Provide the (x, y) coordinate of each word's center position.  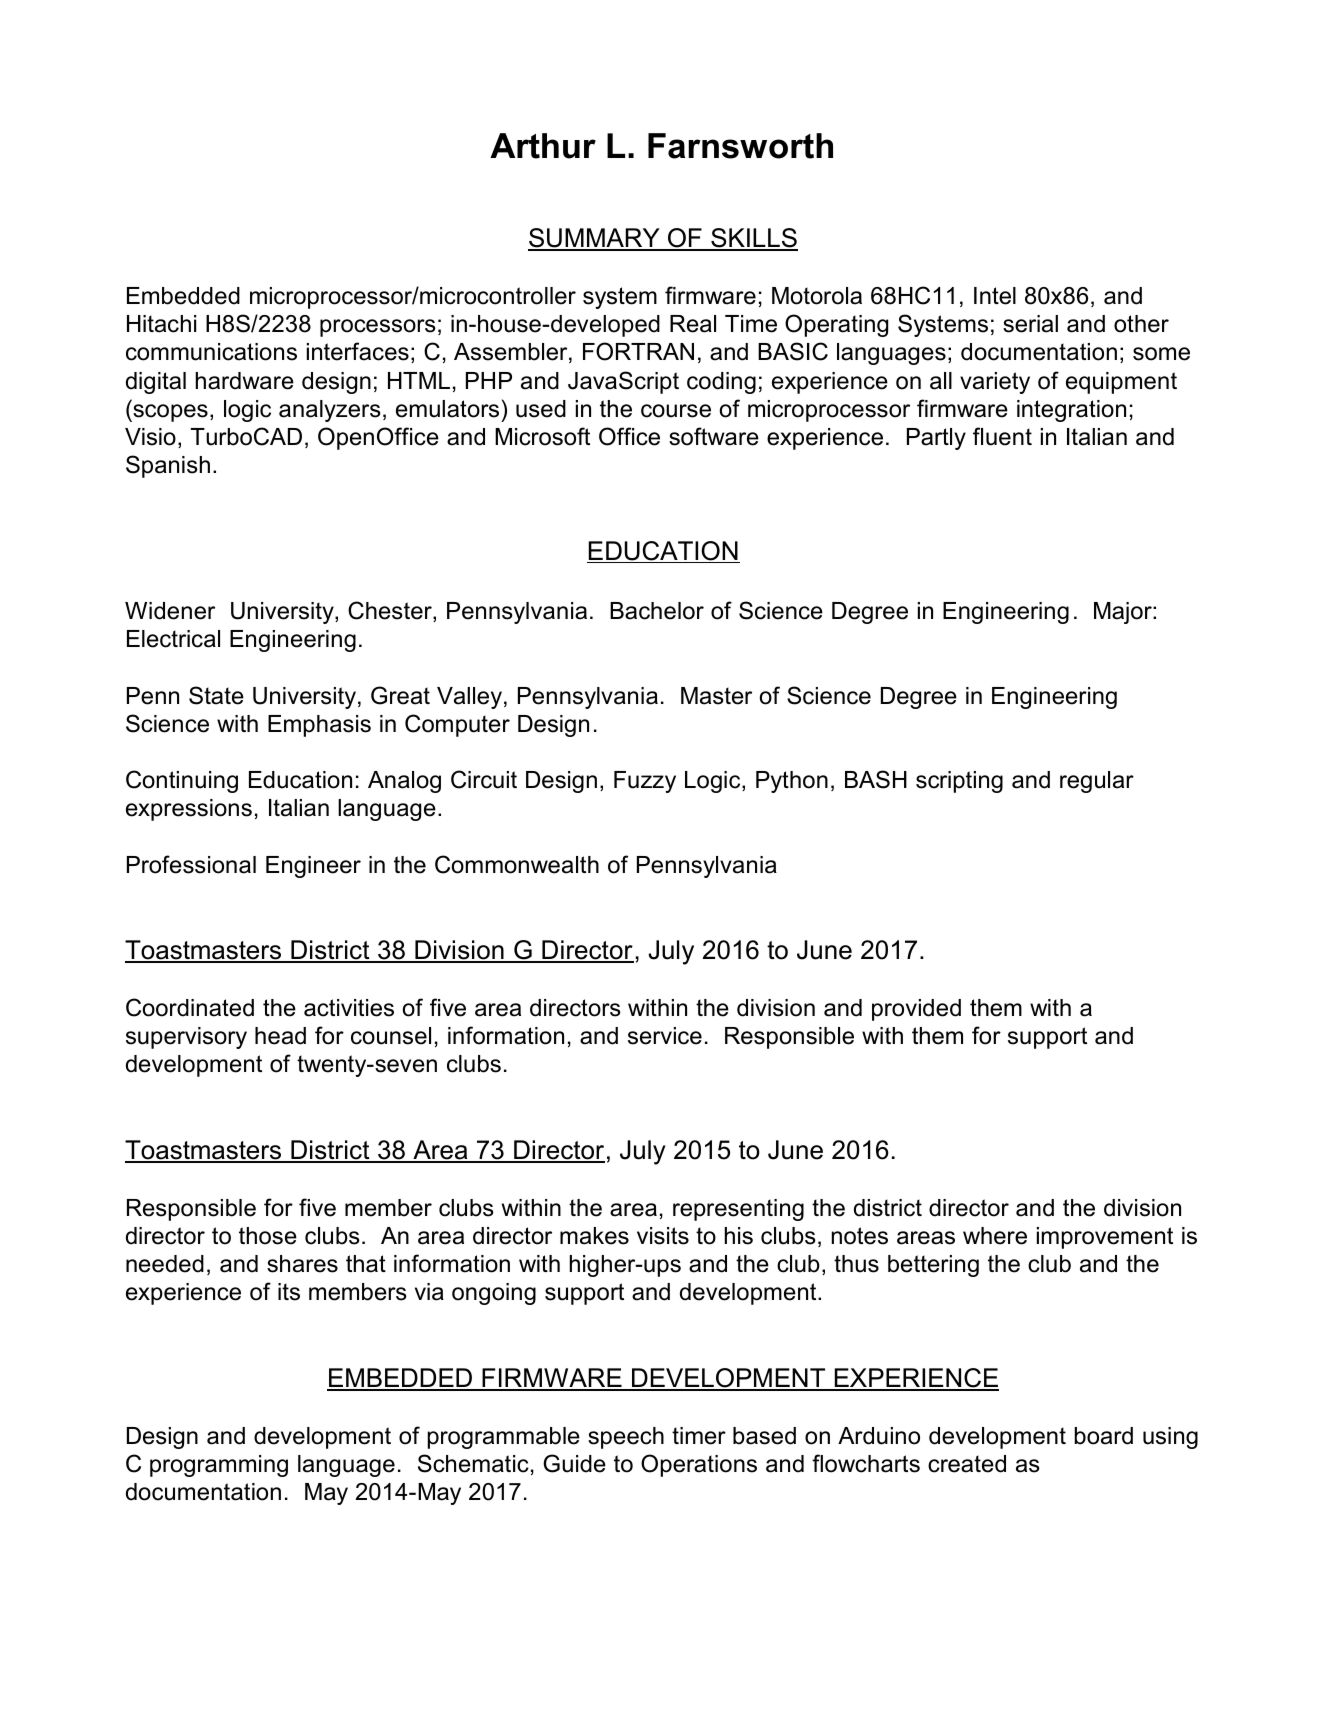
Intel (995, 296)
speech (626, 1438)
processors (378, 328)
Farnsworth (740, 146)
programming (219, 1466)
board (1104, 1436)
